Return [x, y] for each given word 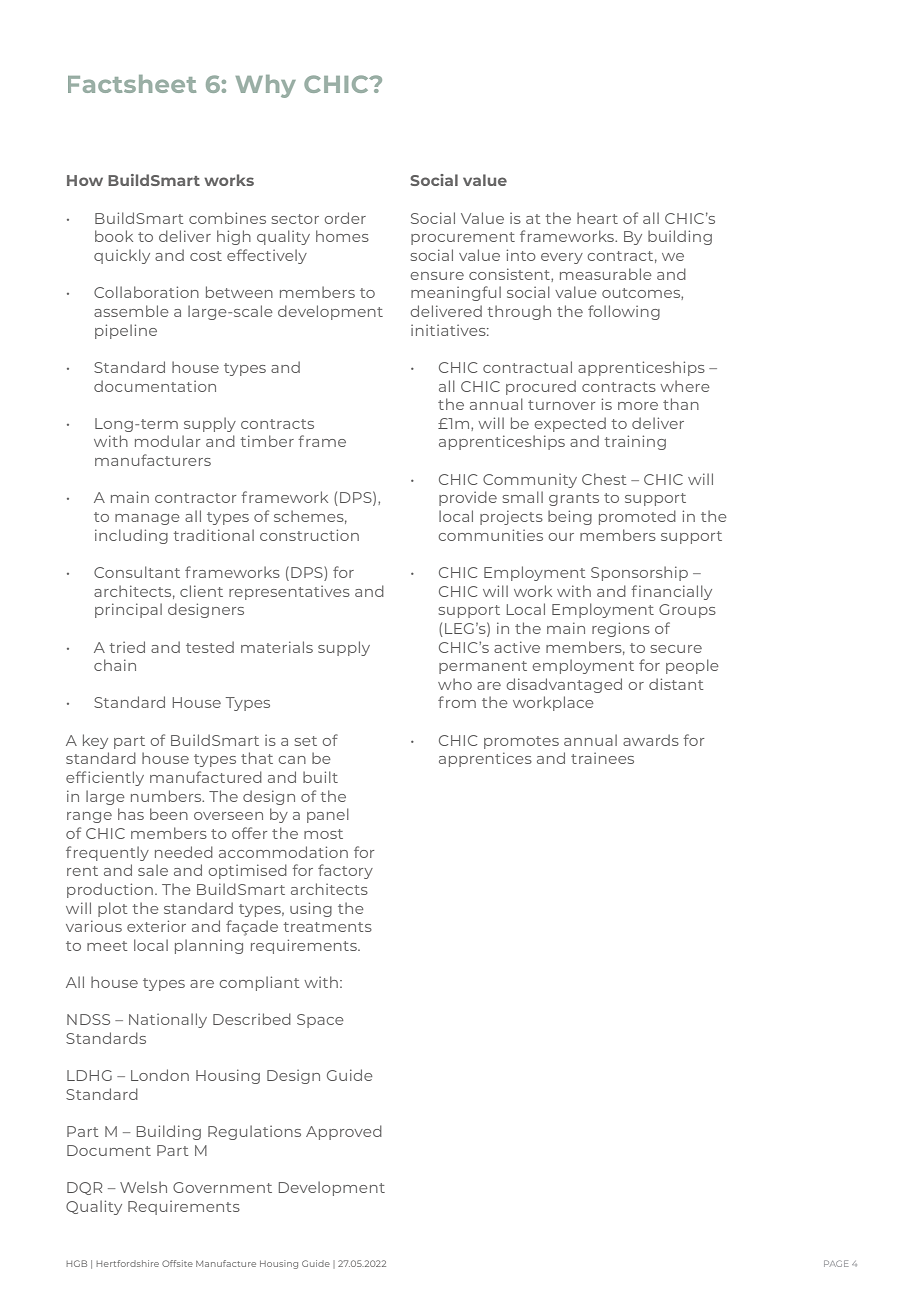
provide [468, 498]
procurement [463, 238]
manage [147, 519]
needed [184, 852]
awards [651, 740]
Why [266, 86]
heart [597, 218]
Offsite [177, 1263]
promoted [637, 517]
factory [345, 871]
